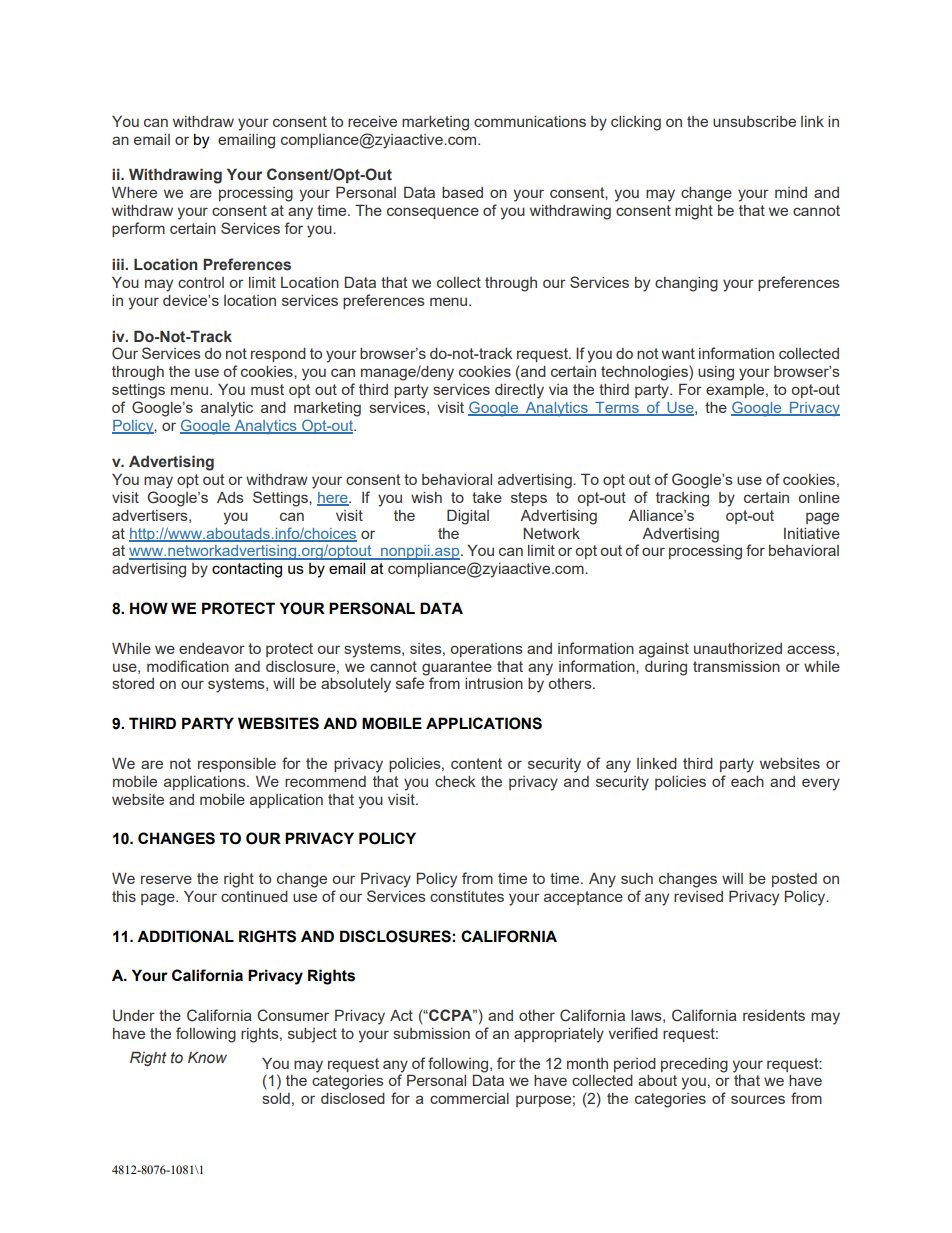  What do you see at coordinates (469, 1098) in the screenshot?
I see `commercial` at bounding box center [469, 1098].
